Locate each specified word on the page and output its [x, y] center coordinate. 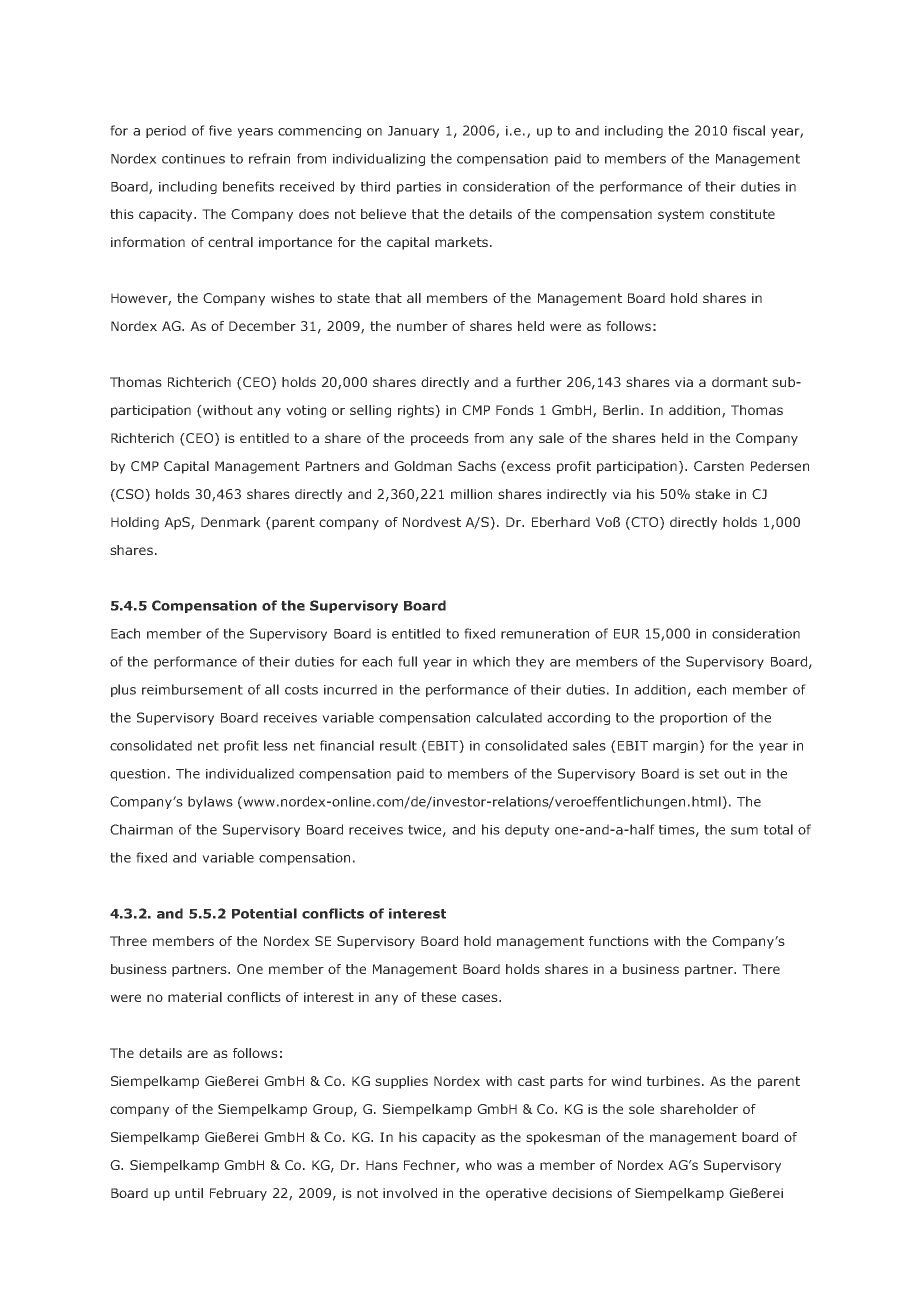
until [189, 1193]
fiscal [749, 130]
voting [306, 411]
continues [193, 159]
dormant [740, 382]
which [491, 661]
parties [419, 188]
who [478, 1165]
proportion [693, 719]
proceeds [440, 439]
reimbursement [192, 689]
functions [619, 941]
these [438, 997]
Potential [264, 913]
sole [641, 1109]
